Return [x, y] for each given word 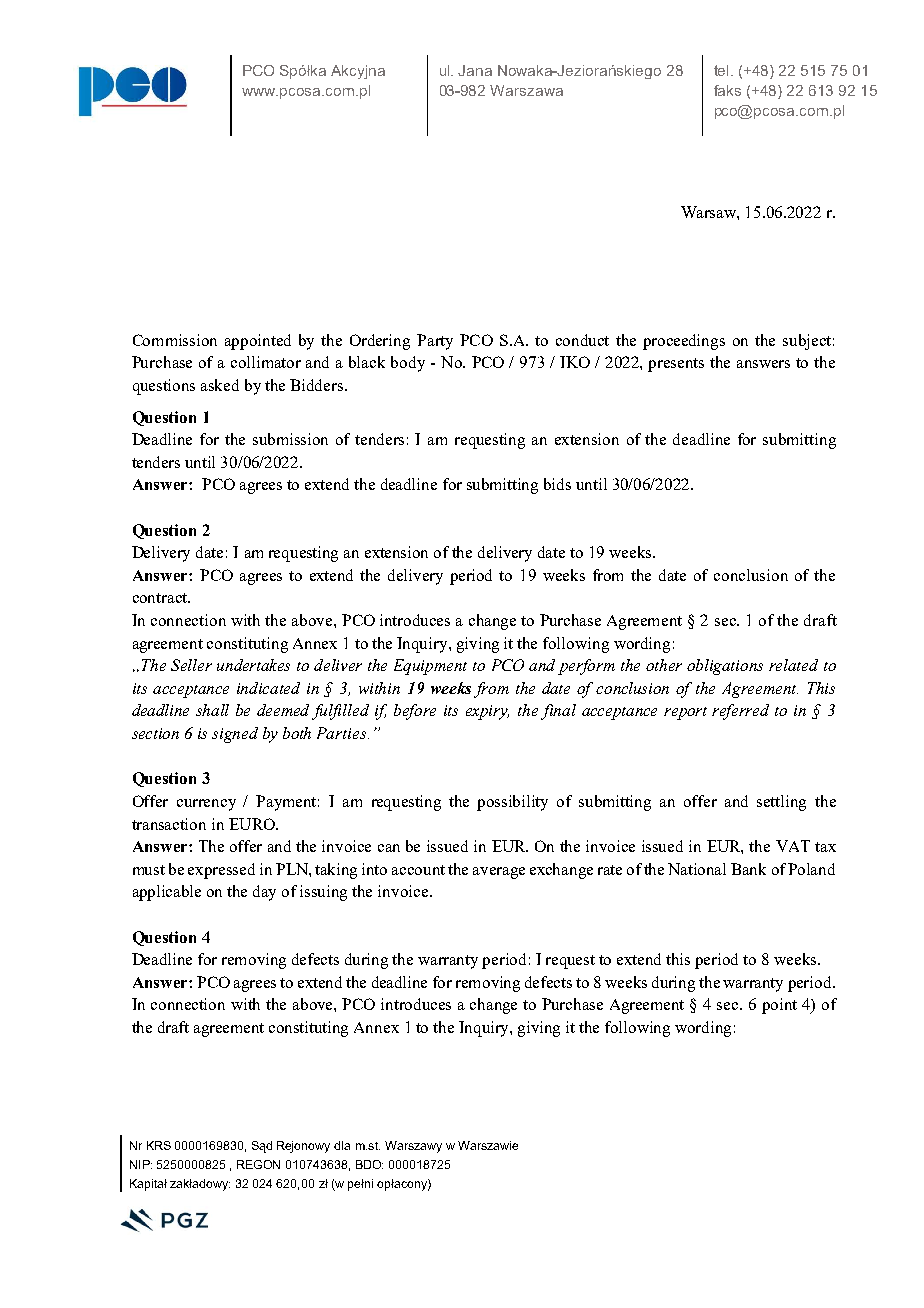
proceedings [684, 342]
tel [721, 70]
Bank [748, 869]
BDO [369, 1164]
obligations [725, 667]
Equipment [430, 667]
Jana [475, 70]
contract [161, 598]
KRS [159, 1145]
